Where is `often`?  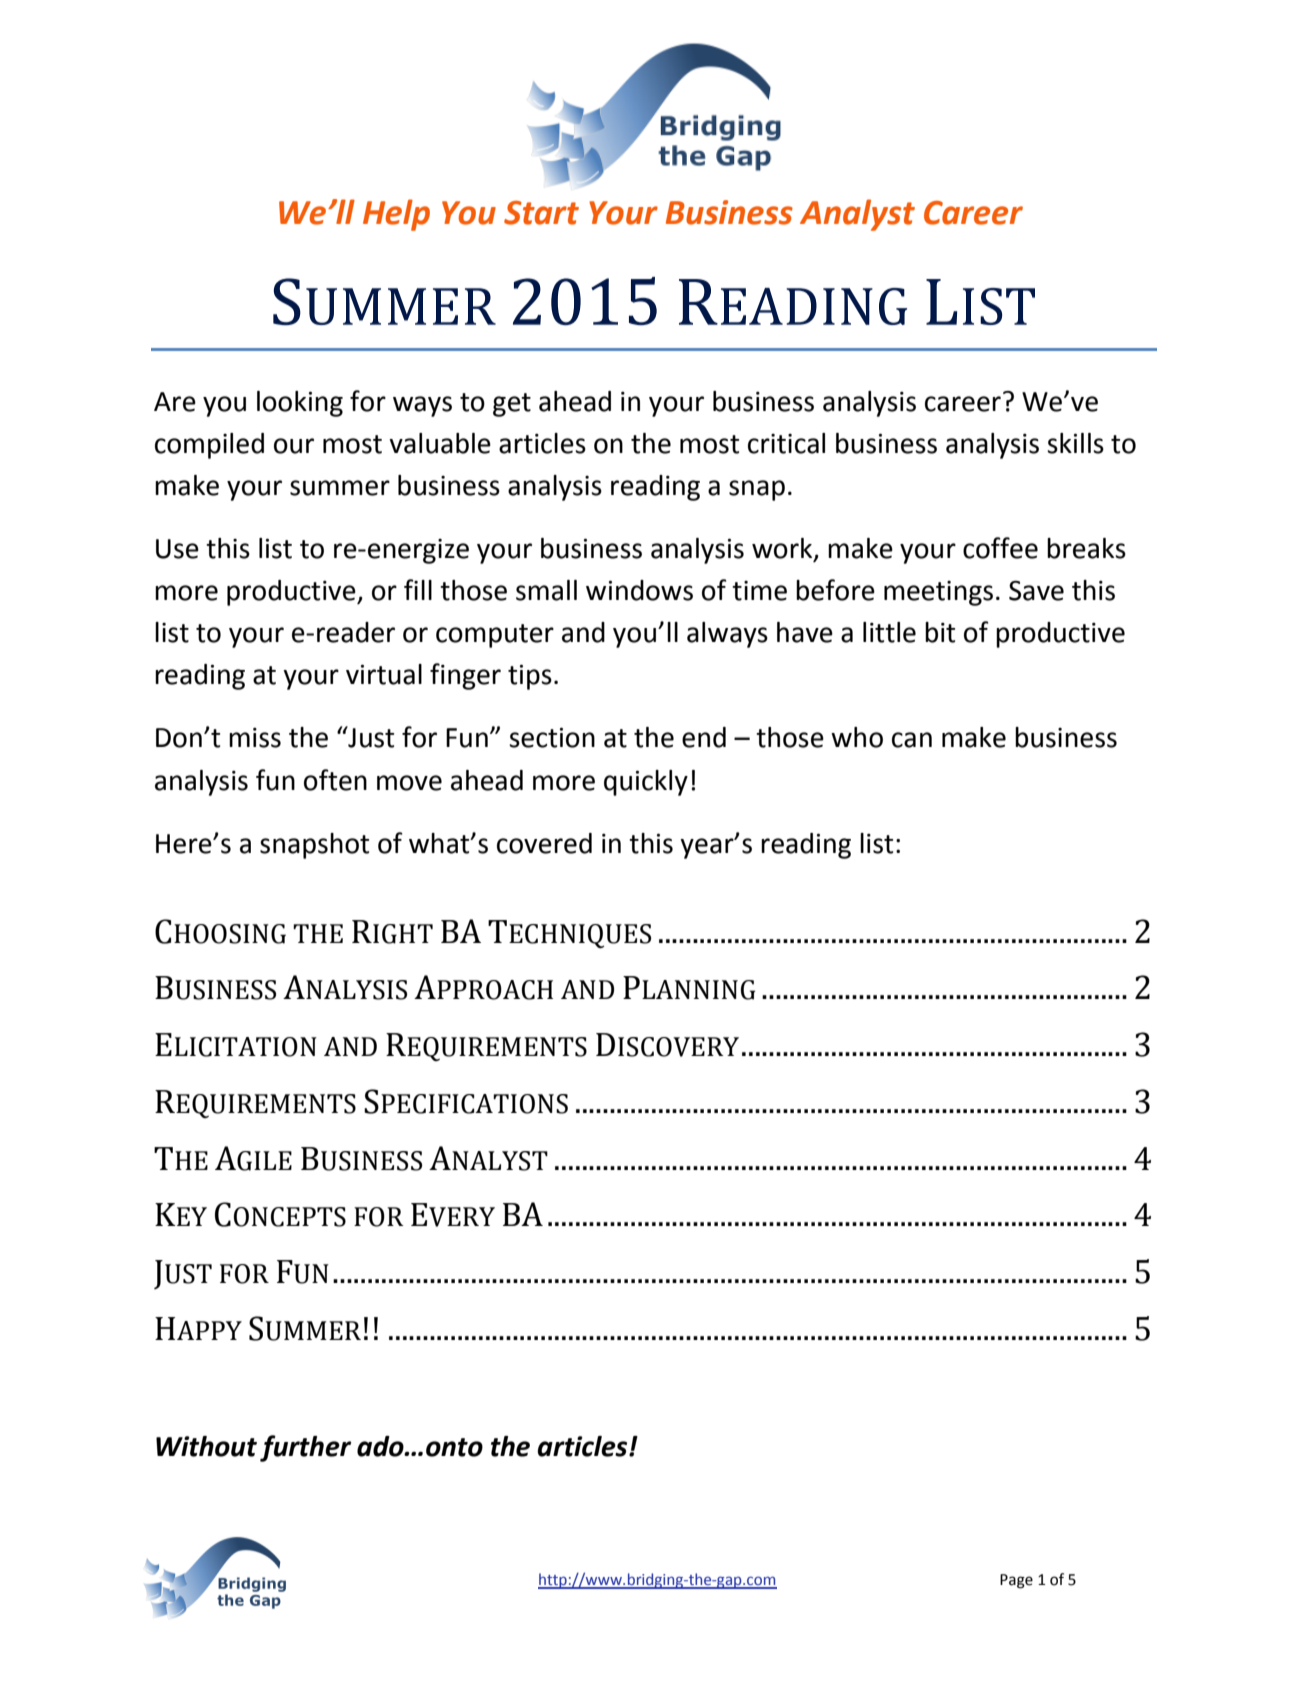
often is located at coordinates (335, 780).
